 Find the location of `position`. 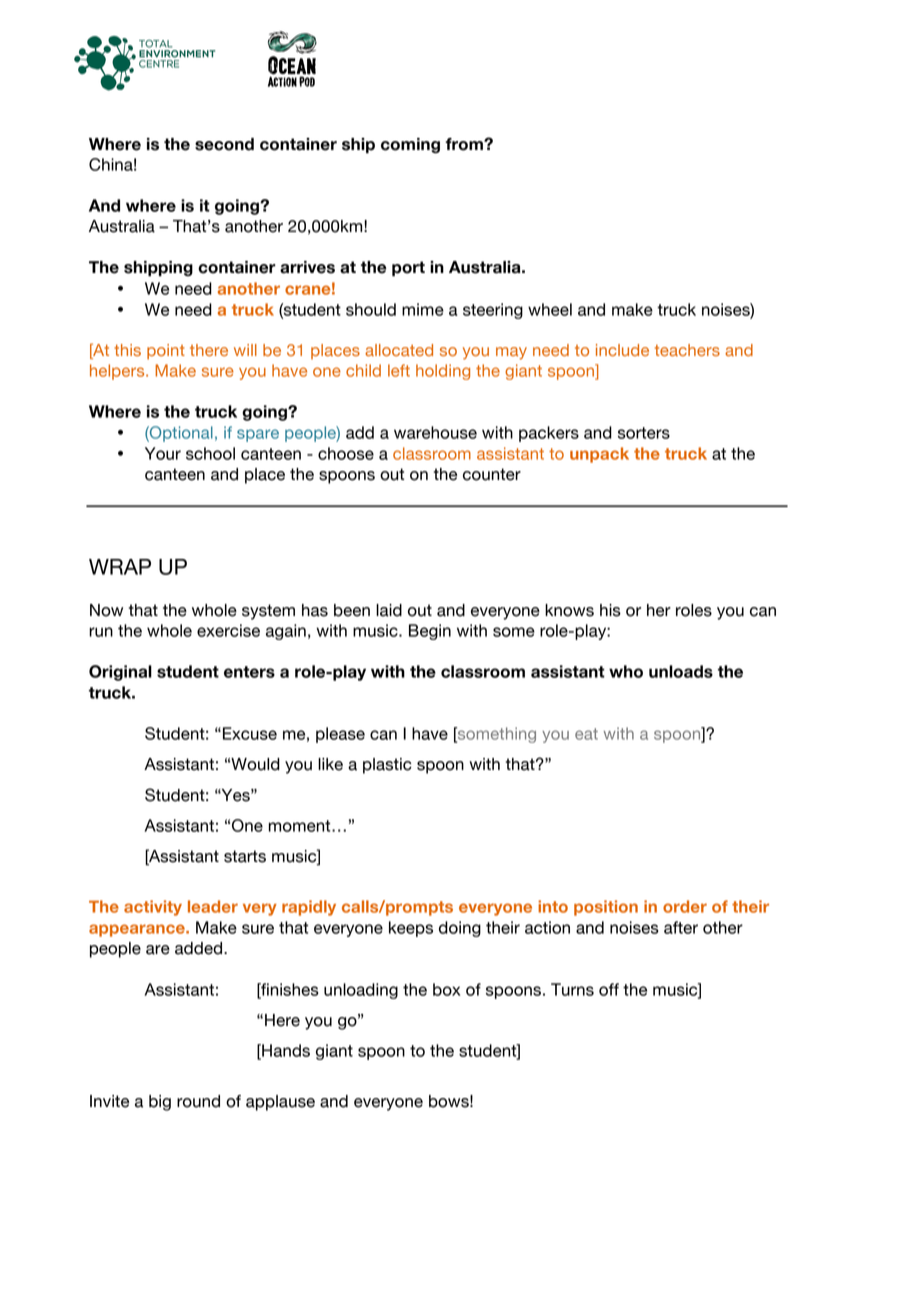

position is located at coordinates (606, 908).
